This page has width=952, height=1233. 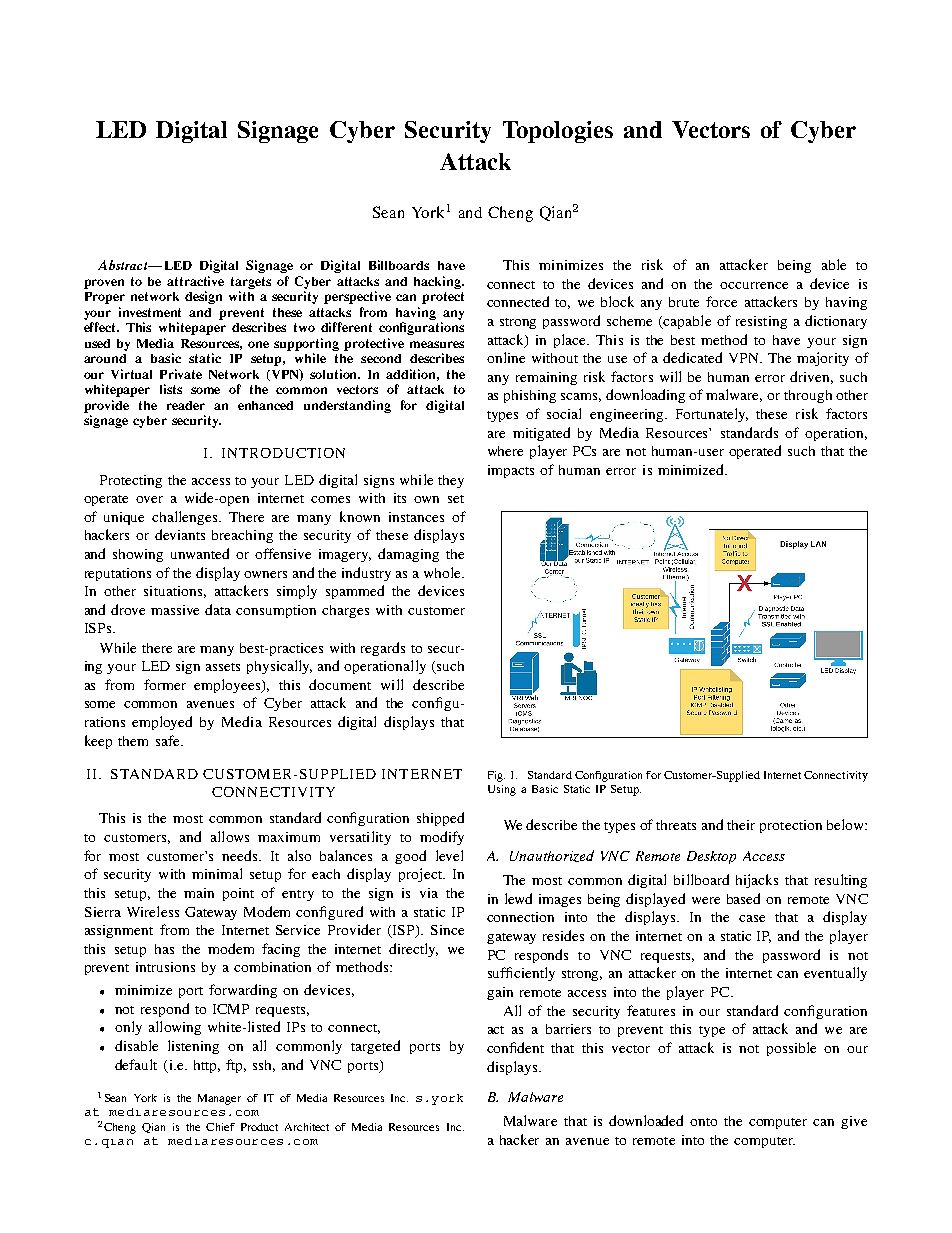 I want to click on Topologies, so click(x=558, y=132).
